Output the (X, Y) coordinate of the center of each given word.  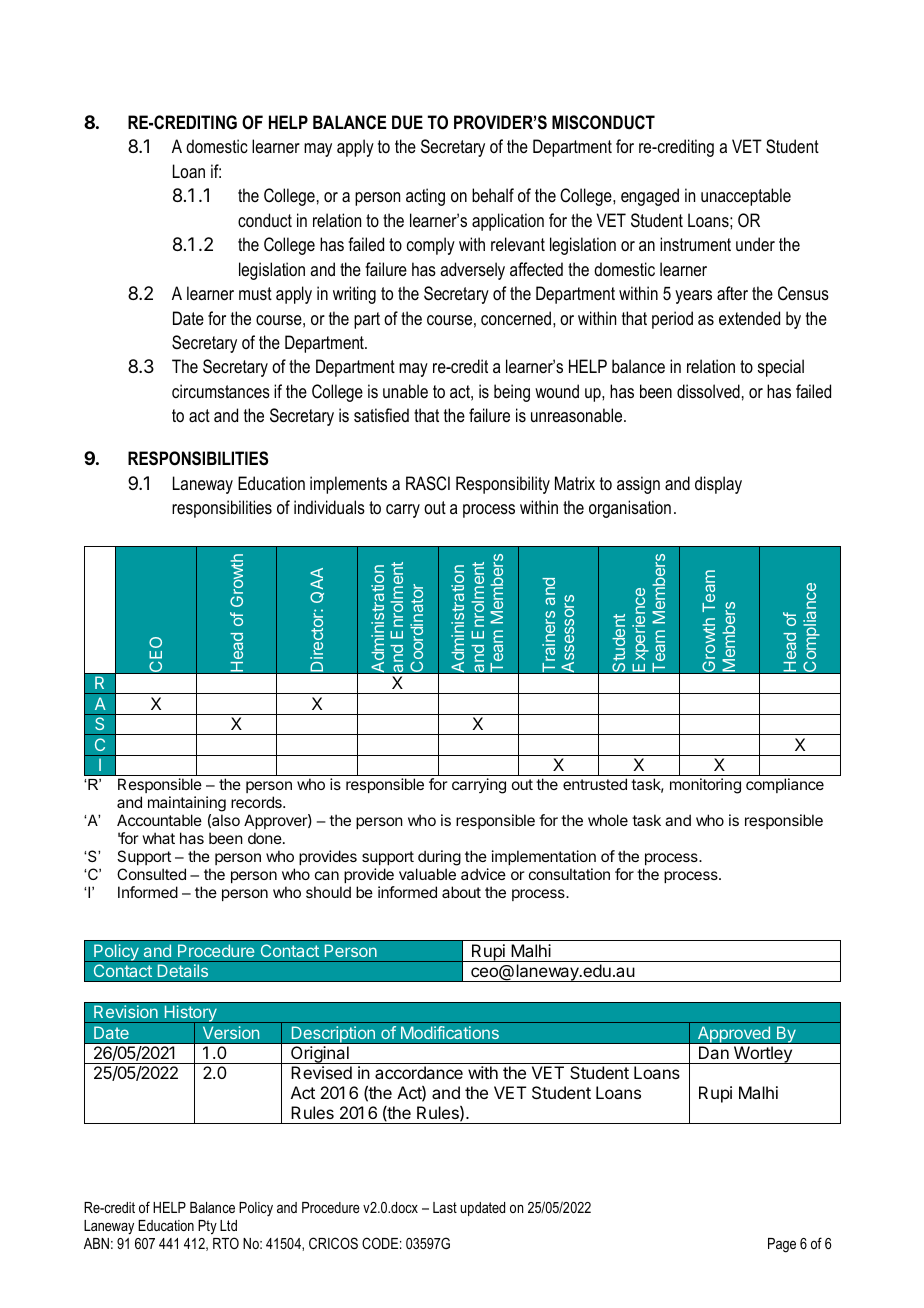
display (718, 485)
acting (425, 197)
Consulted (151, 874)
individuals (329, 507)
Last (445, 1207)
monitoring (705, 786)
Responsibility (503, 485)
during (439, 858)
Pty (207, 1227)
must (255, 293)
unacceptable (746, 197)
